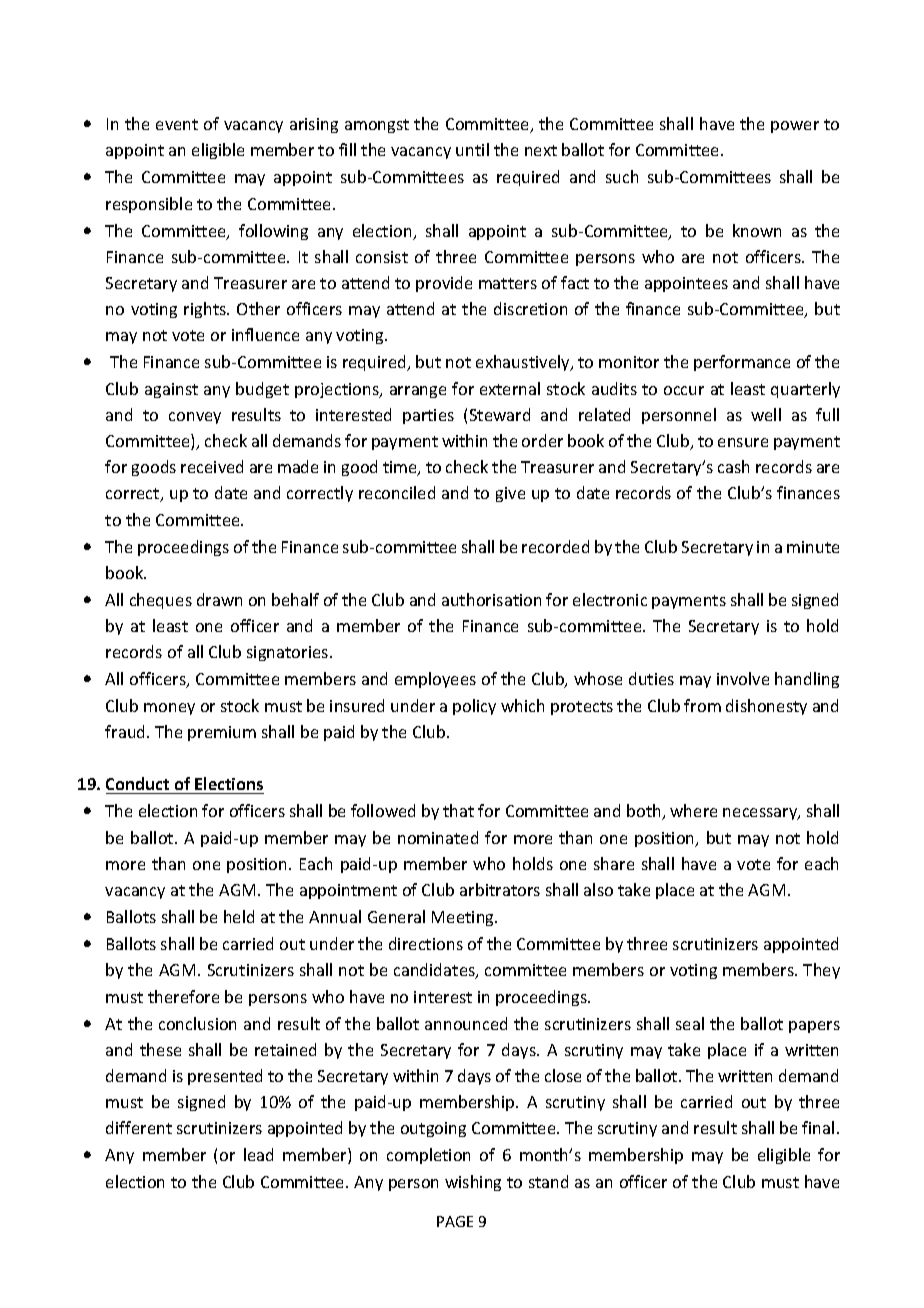 This document has height=1308, width=924. What do you see at coordinates (473, 1183) in the document?
I see `wishing` at bounding box center [473, 1183].
